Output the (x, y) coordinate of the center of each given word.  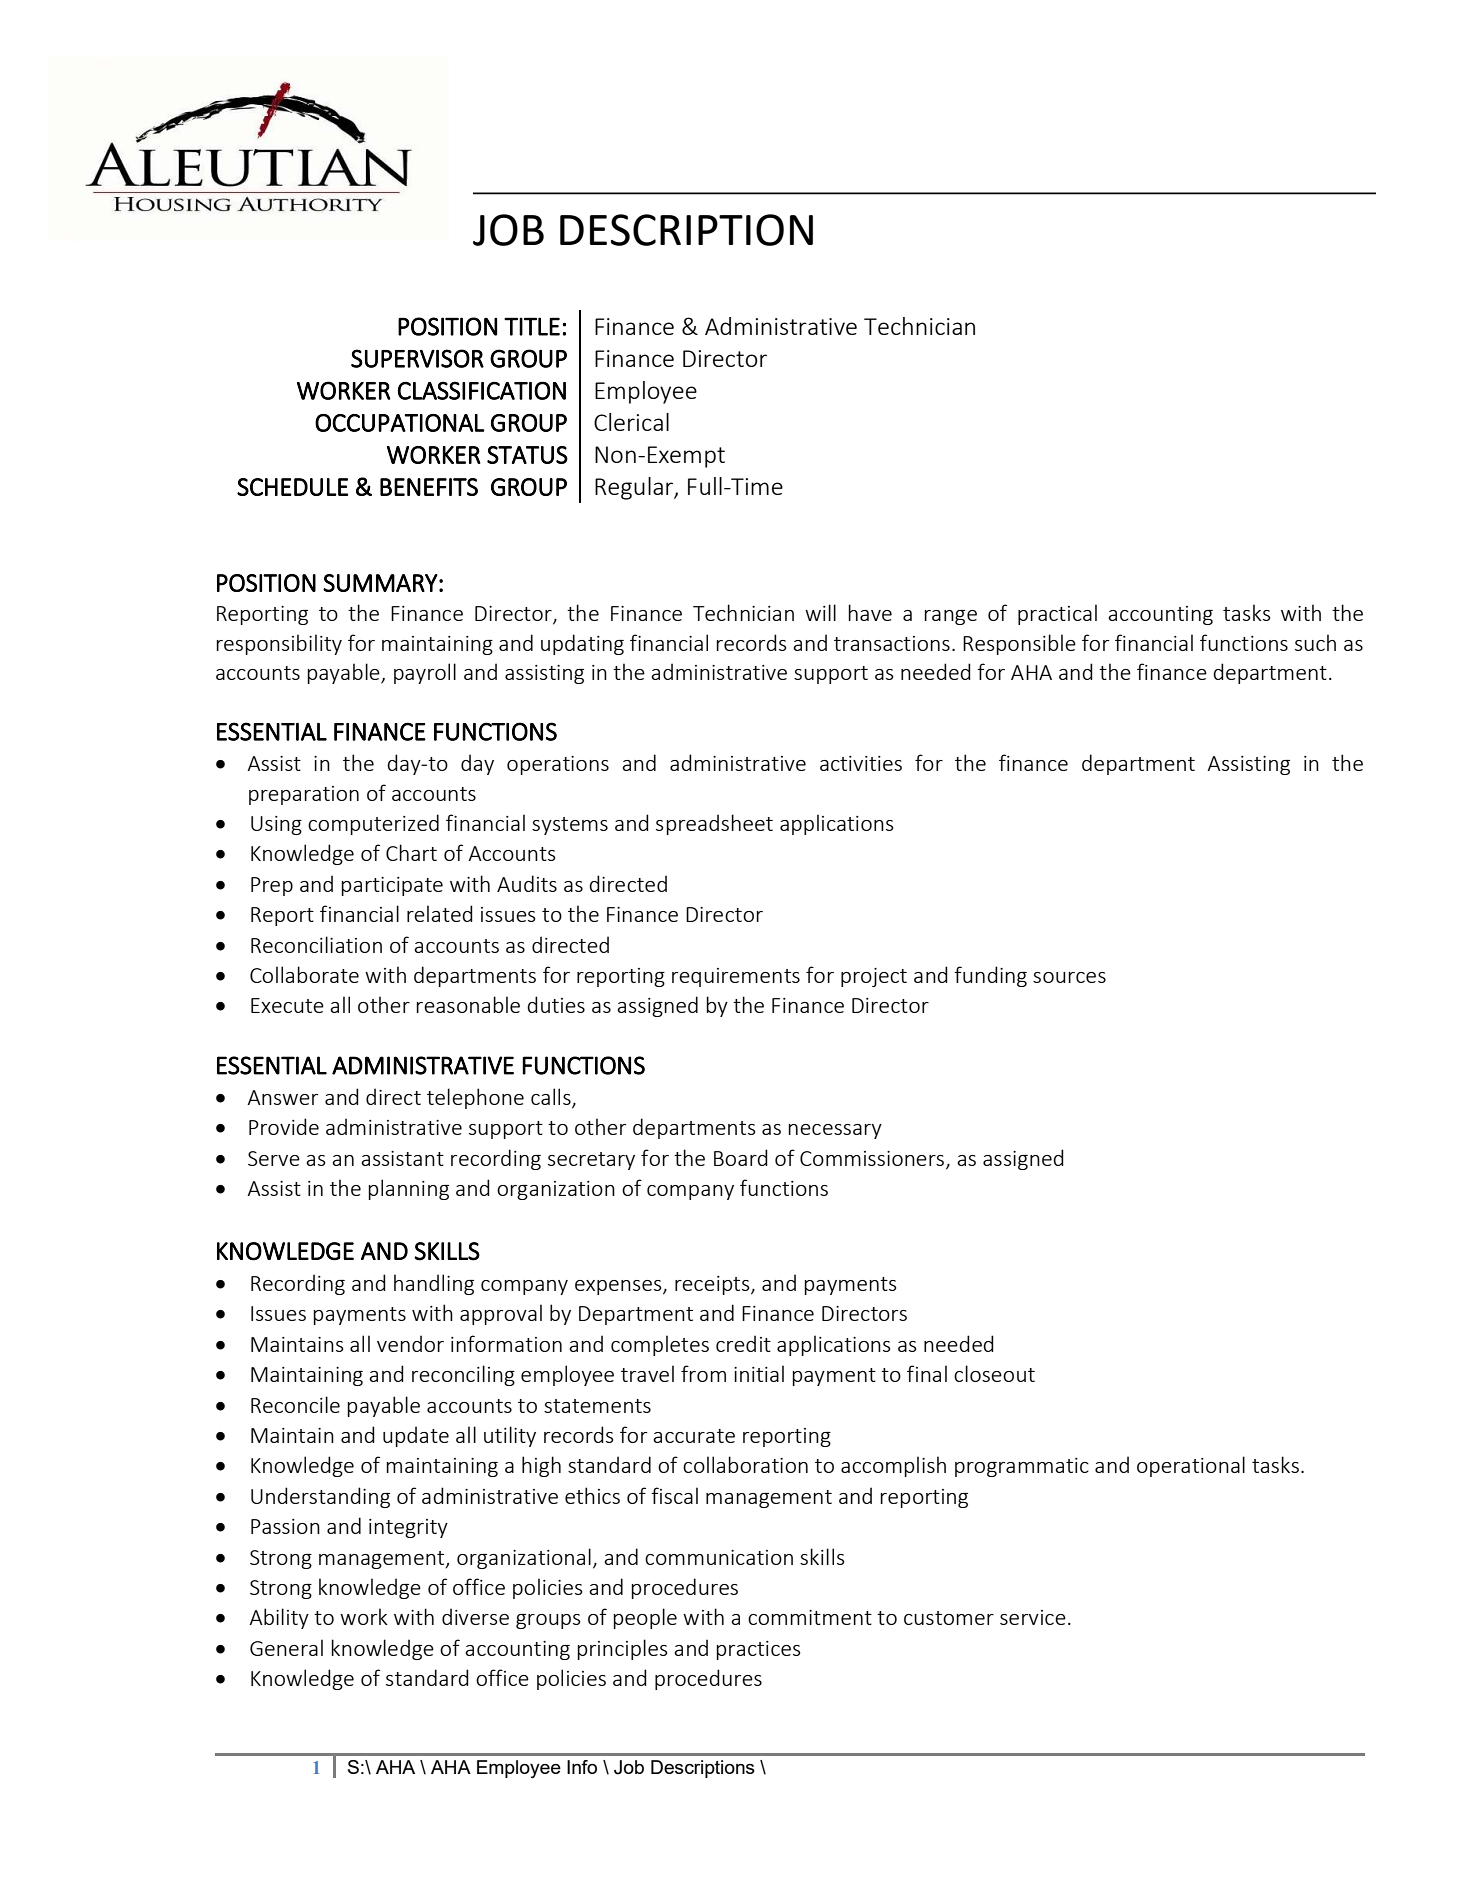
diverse (475, 1616)
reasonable (468, 1004)
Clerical (631, 422)
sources (1069, 977)
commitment (810, 1617)
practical (1057, 614)
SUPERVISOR (417, 358)
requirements (736, 977)
